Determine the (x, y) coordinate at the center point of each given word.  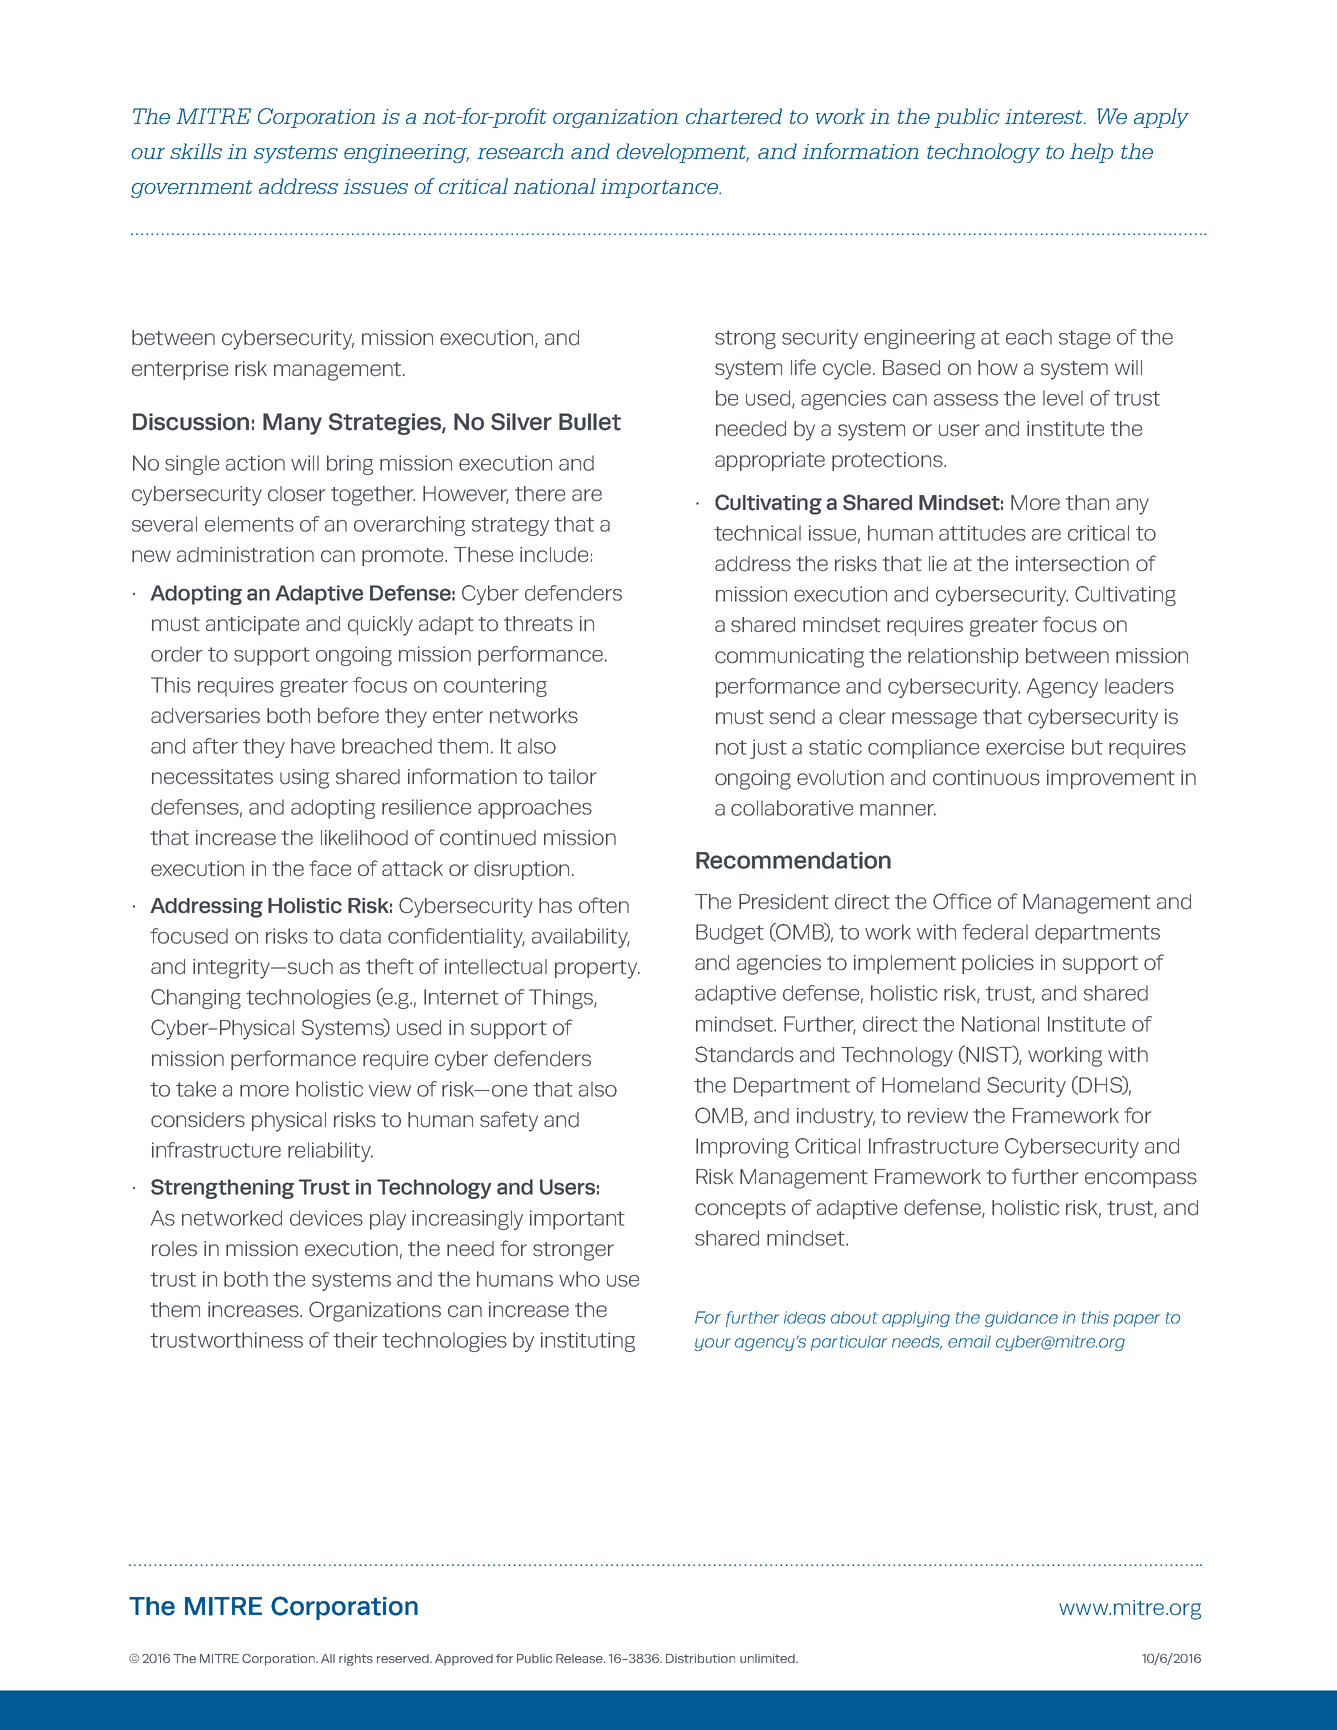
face (330, 868)
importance (660, 188)
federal (995, 932)
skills (196, 151)
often (604, 905)
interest (1045, 116)
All (328, 1658)
